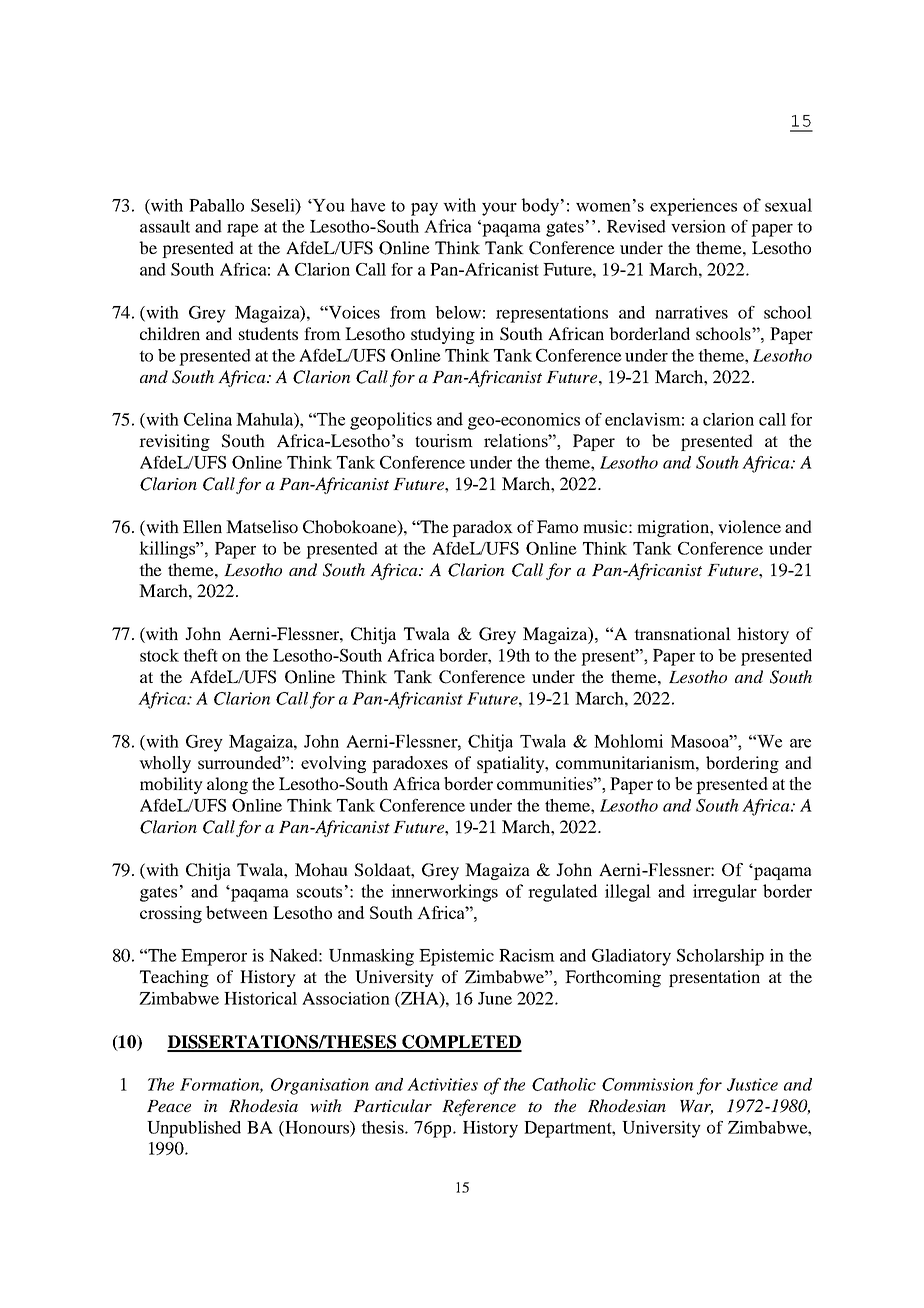 This screenshot has width=924, height=1308. What do you see at coordinates (749, 526) in the screenshot?
I see `violence` at bounding box center [749, 526].
